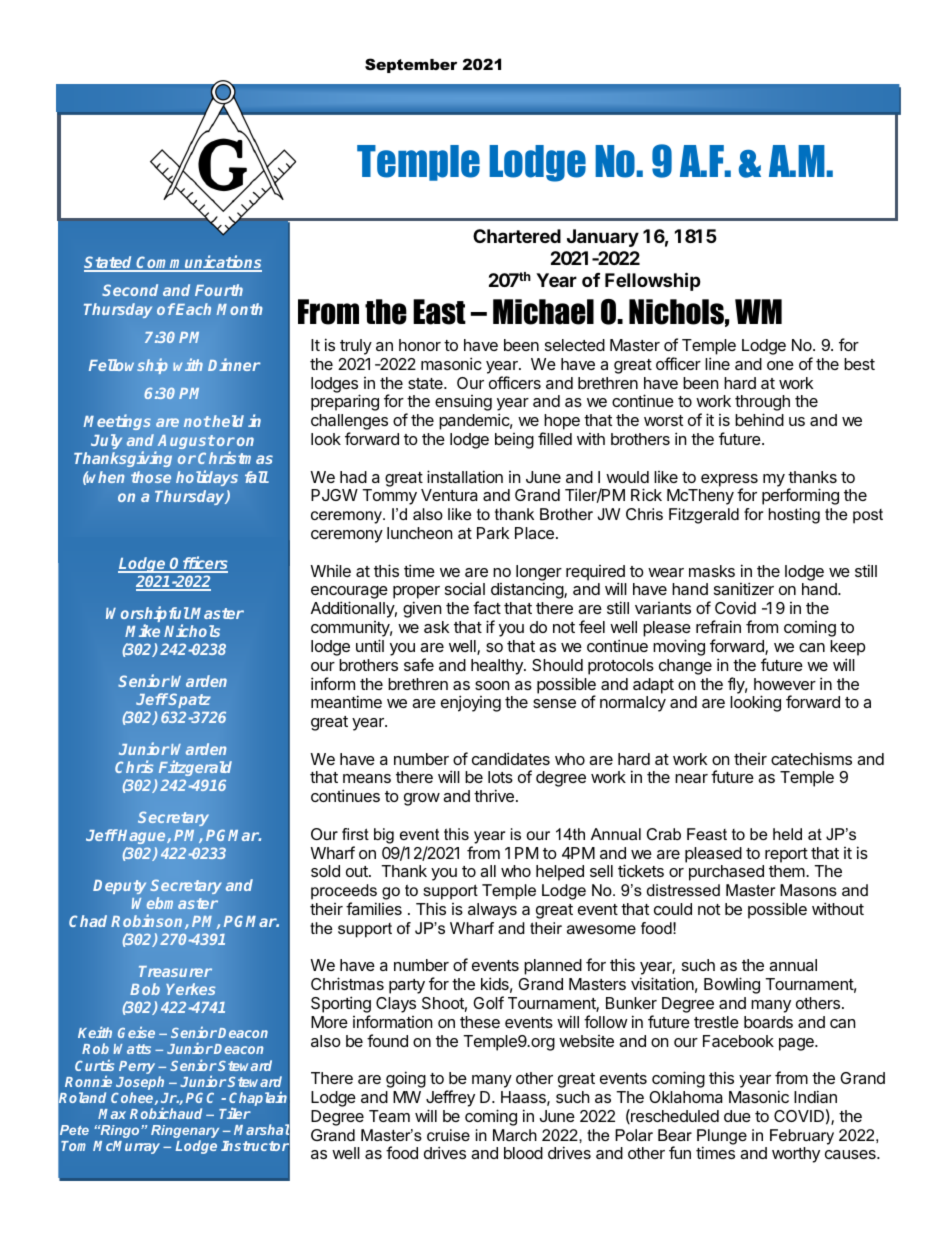 This screenshot has width=952, height=1233. Describe the element at coordinates (219, 290) in the screenshot. I see `Fourth` at that location.
